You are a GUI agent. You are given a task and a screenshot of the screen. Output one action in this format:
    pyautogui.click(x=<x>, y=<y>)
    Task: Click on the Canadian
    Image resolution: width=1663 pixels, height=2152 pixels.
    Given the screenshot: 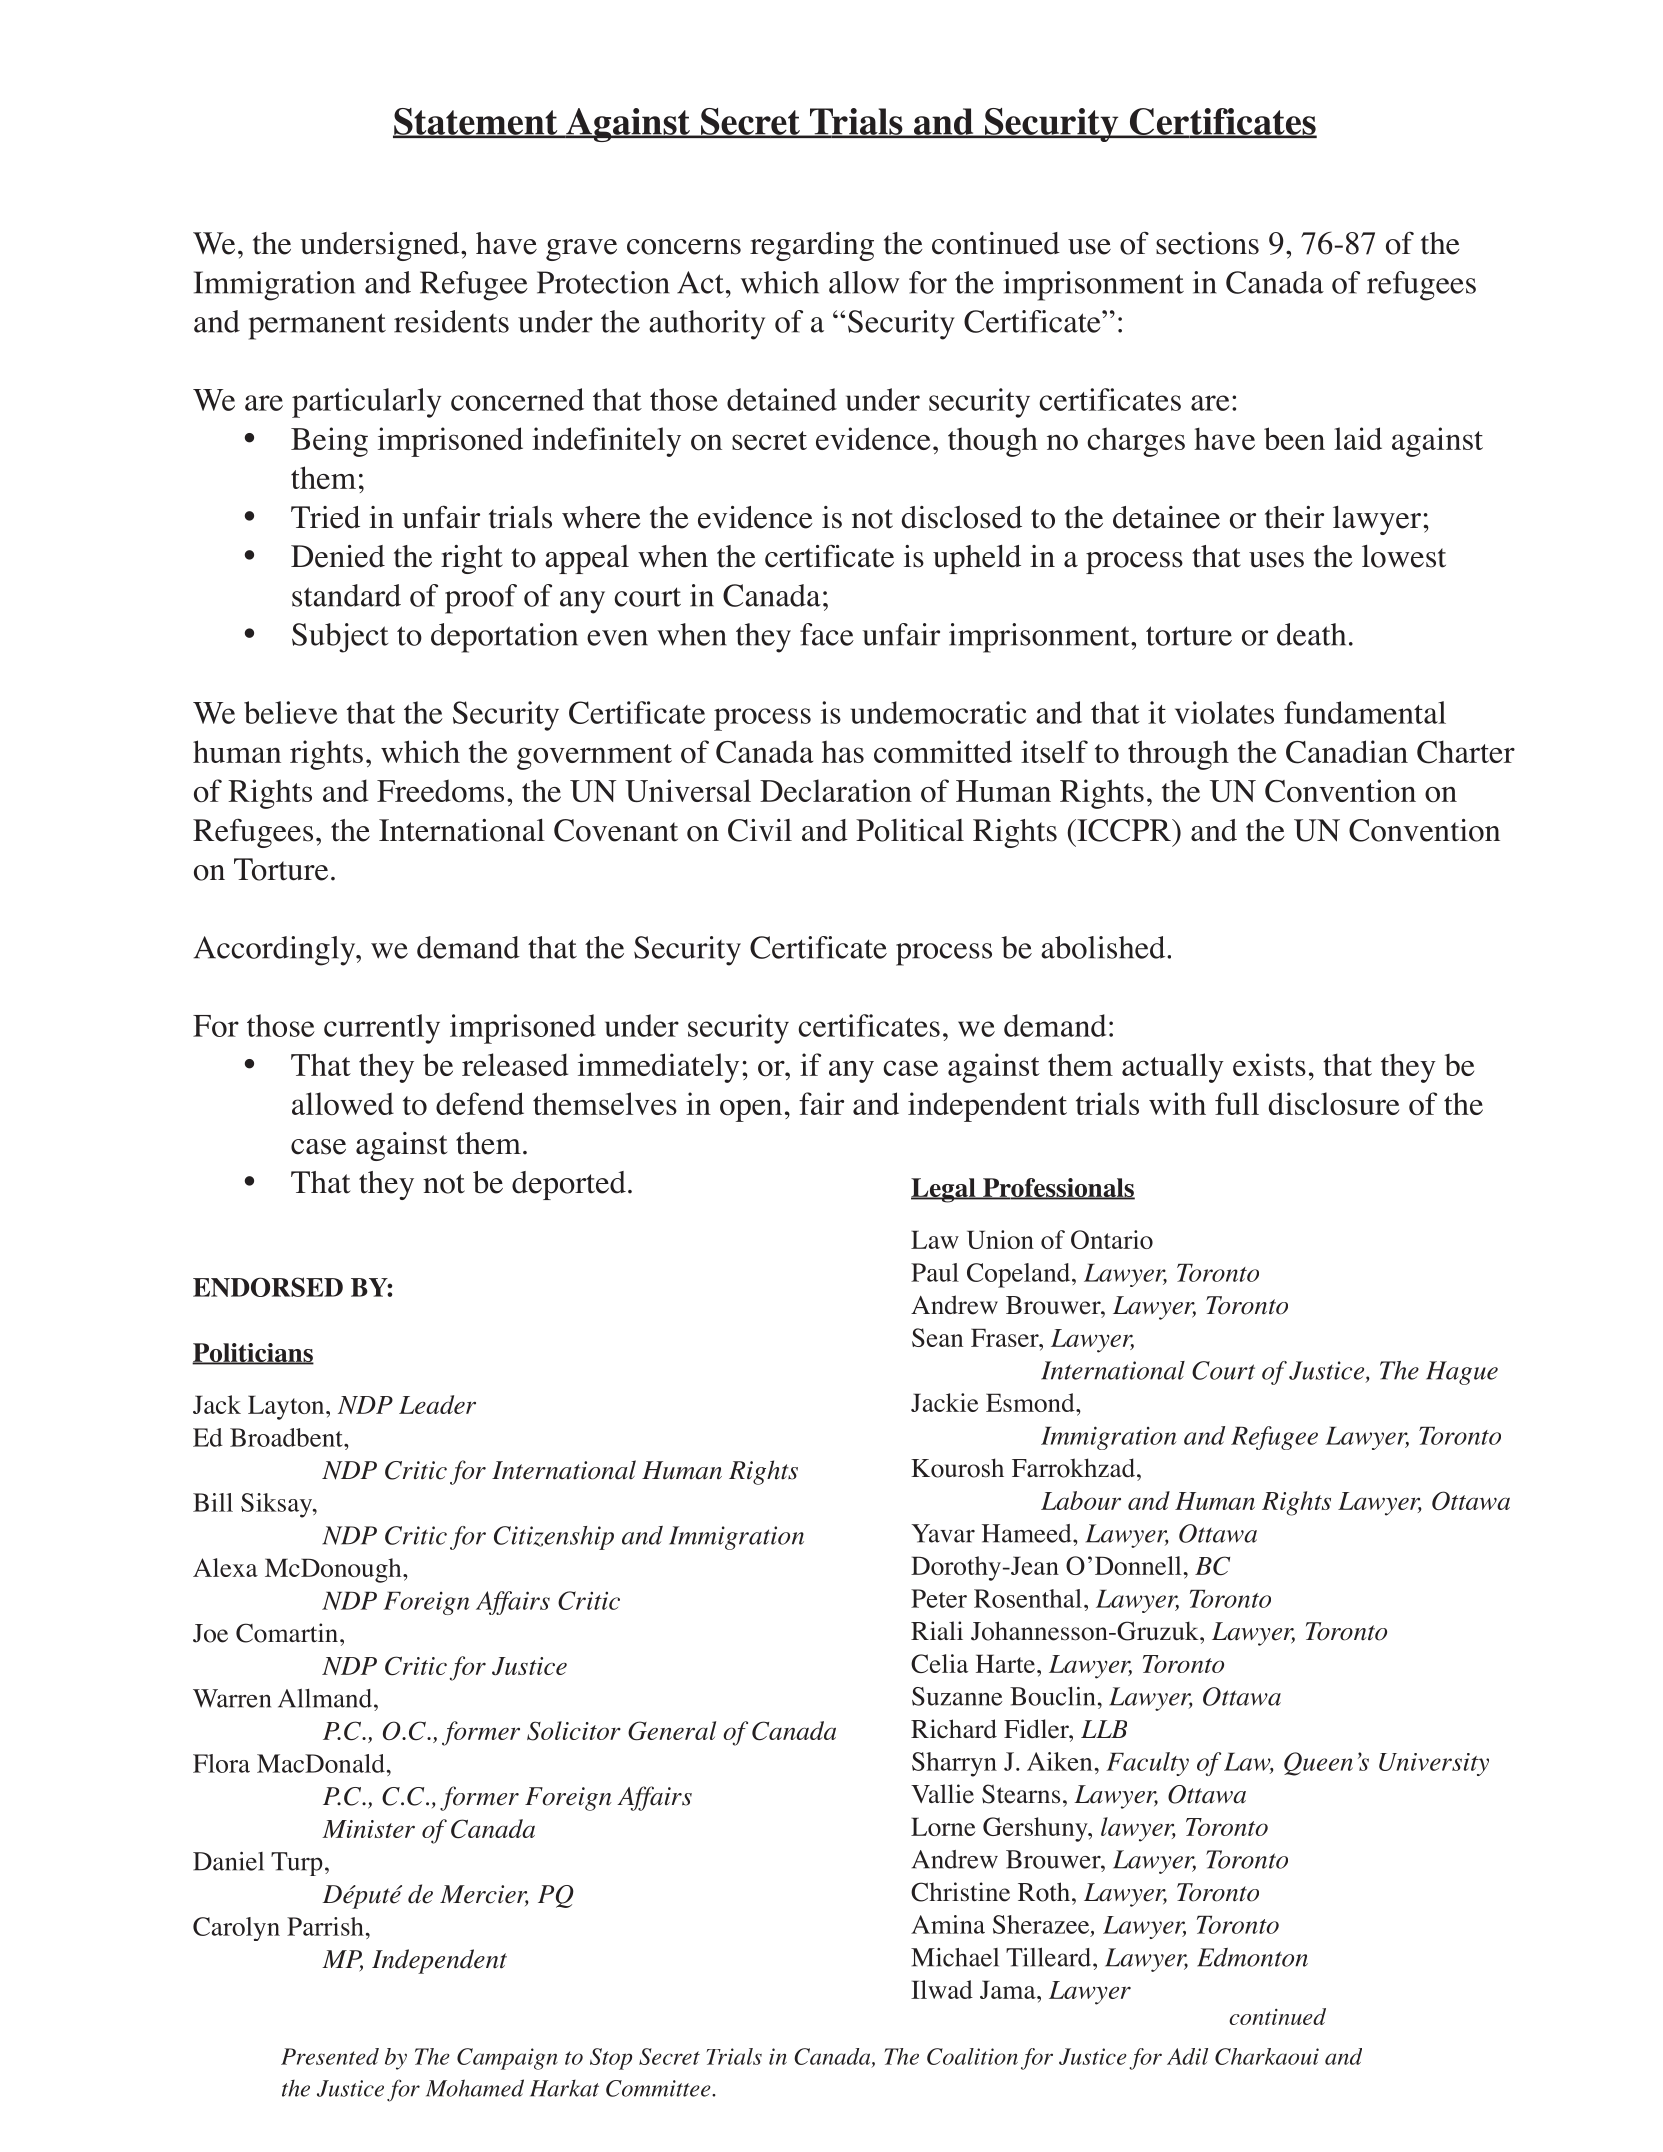 What is the action you would take?
    pyautogui.click(x=1347, y=752)
